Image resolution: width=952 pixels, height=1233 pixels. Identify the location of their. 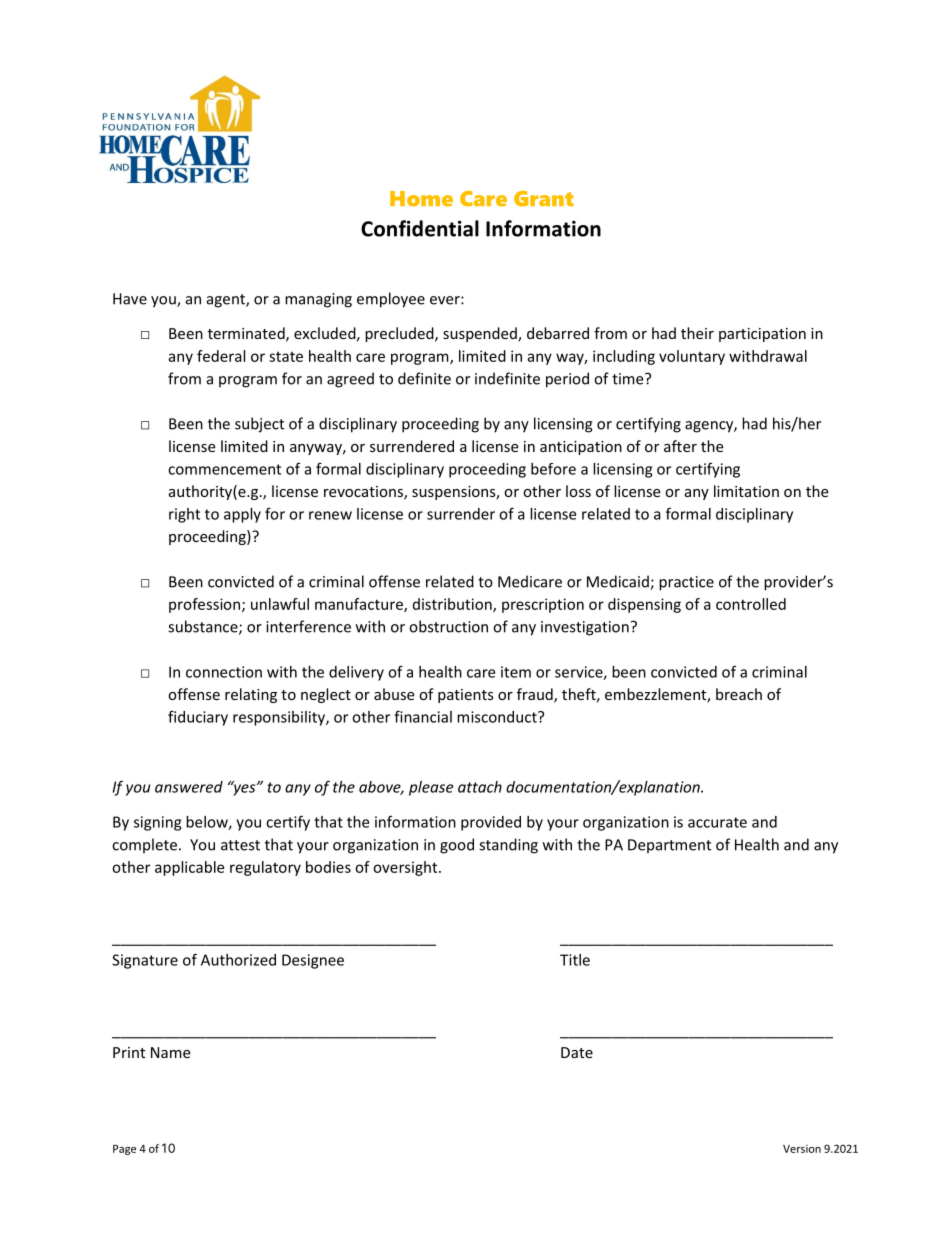
(697, 333).
